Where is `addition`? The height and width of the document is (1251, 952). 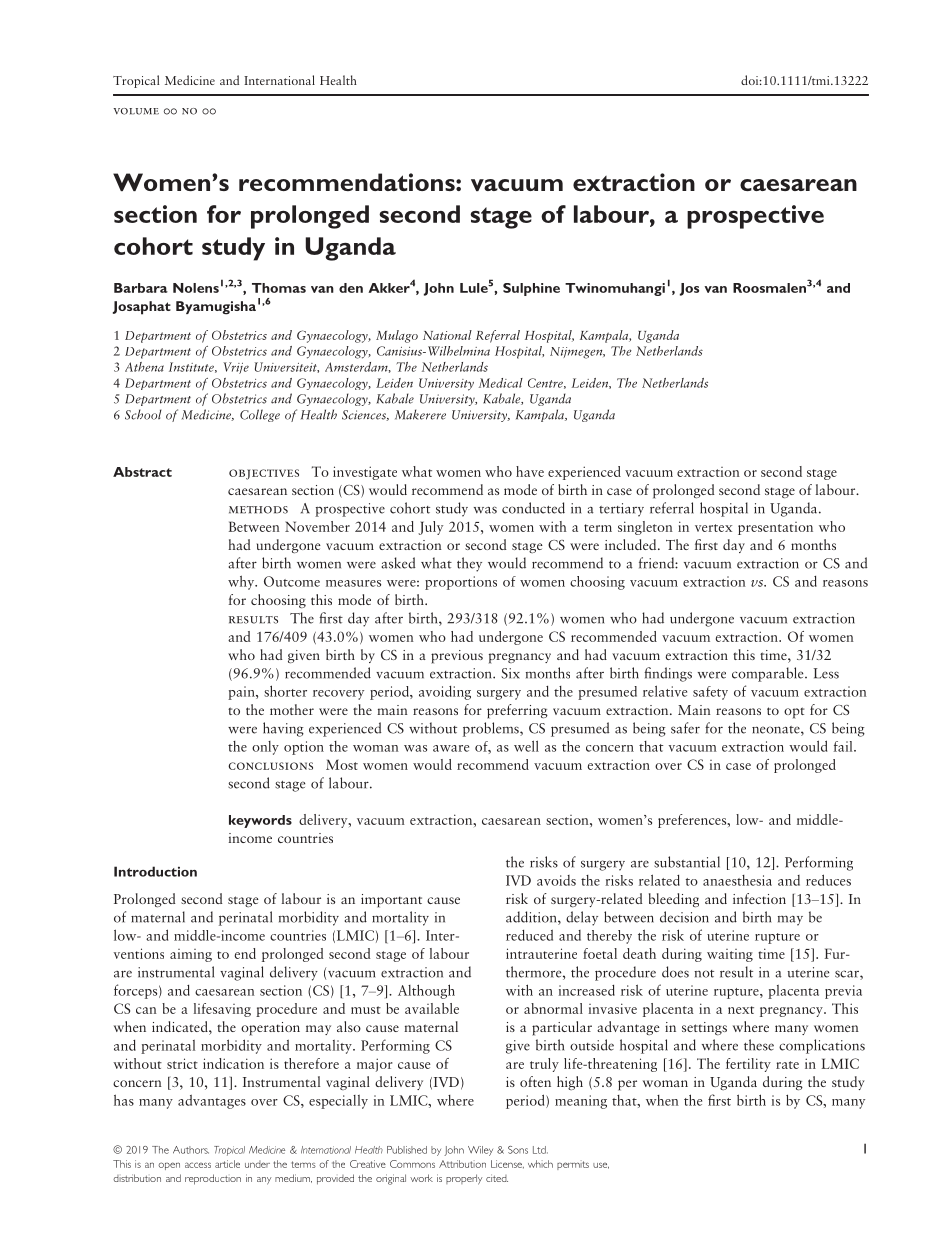
addition is located at coordinates (532, 918).
